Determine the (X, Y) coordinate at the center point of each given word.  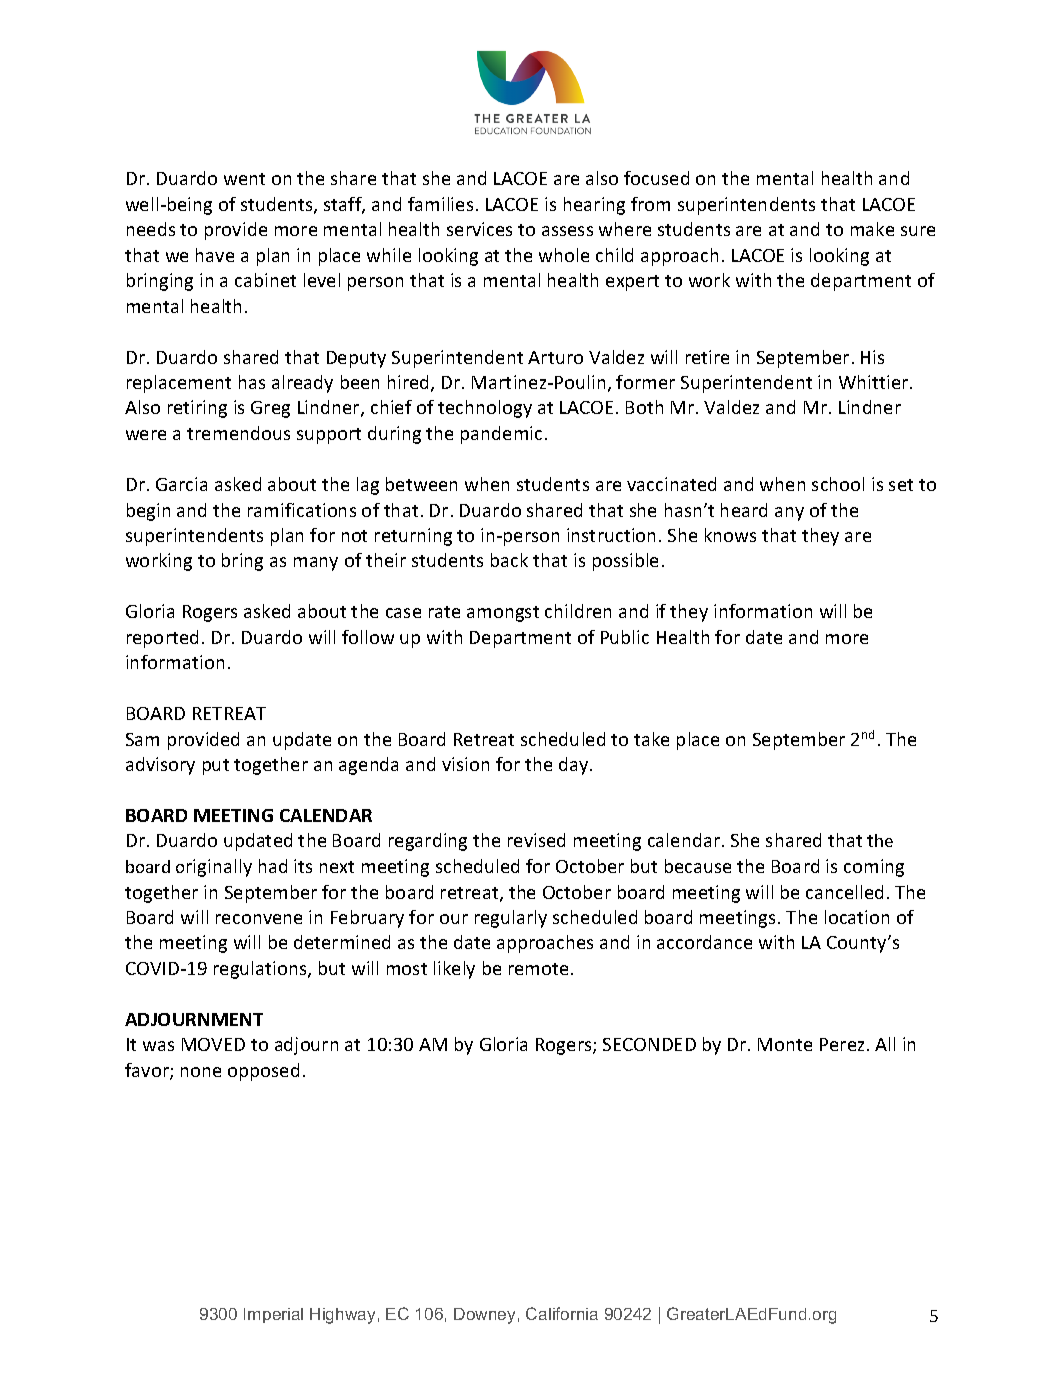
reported (162, 639)
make (872, 229)
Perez (842, 1044)
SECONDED (649, 1044)
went (244, 179)
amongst (503, 614)
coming (874, 868)
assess (567, 231)
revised (536, 840)
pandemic (501, 435)
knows (730, 535)
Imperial (273, 1315)
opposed (263, 1072)
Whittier (875, 382)
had (273, 866)
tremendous (238, 433)
